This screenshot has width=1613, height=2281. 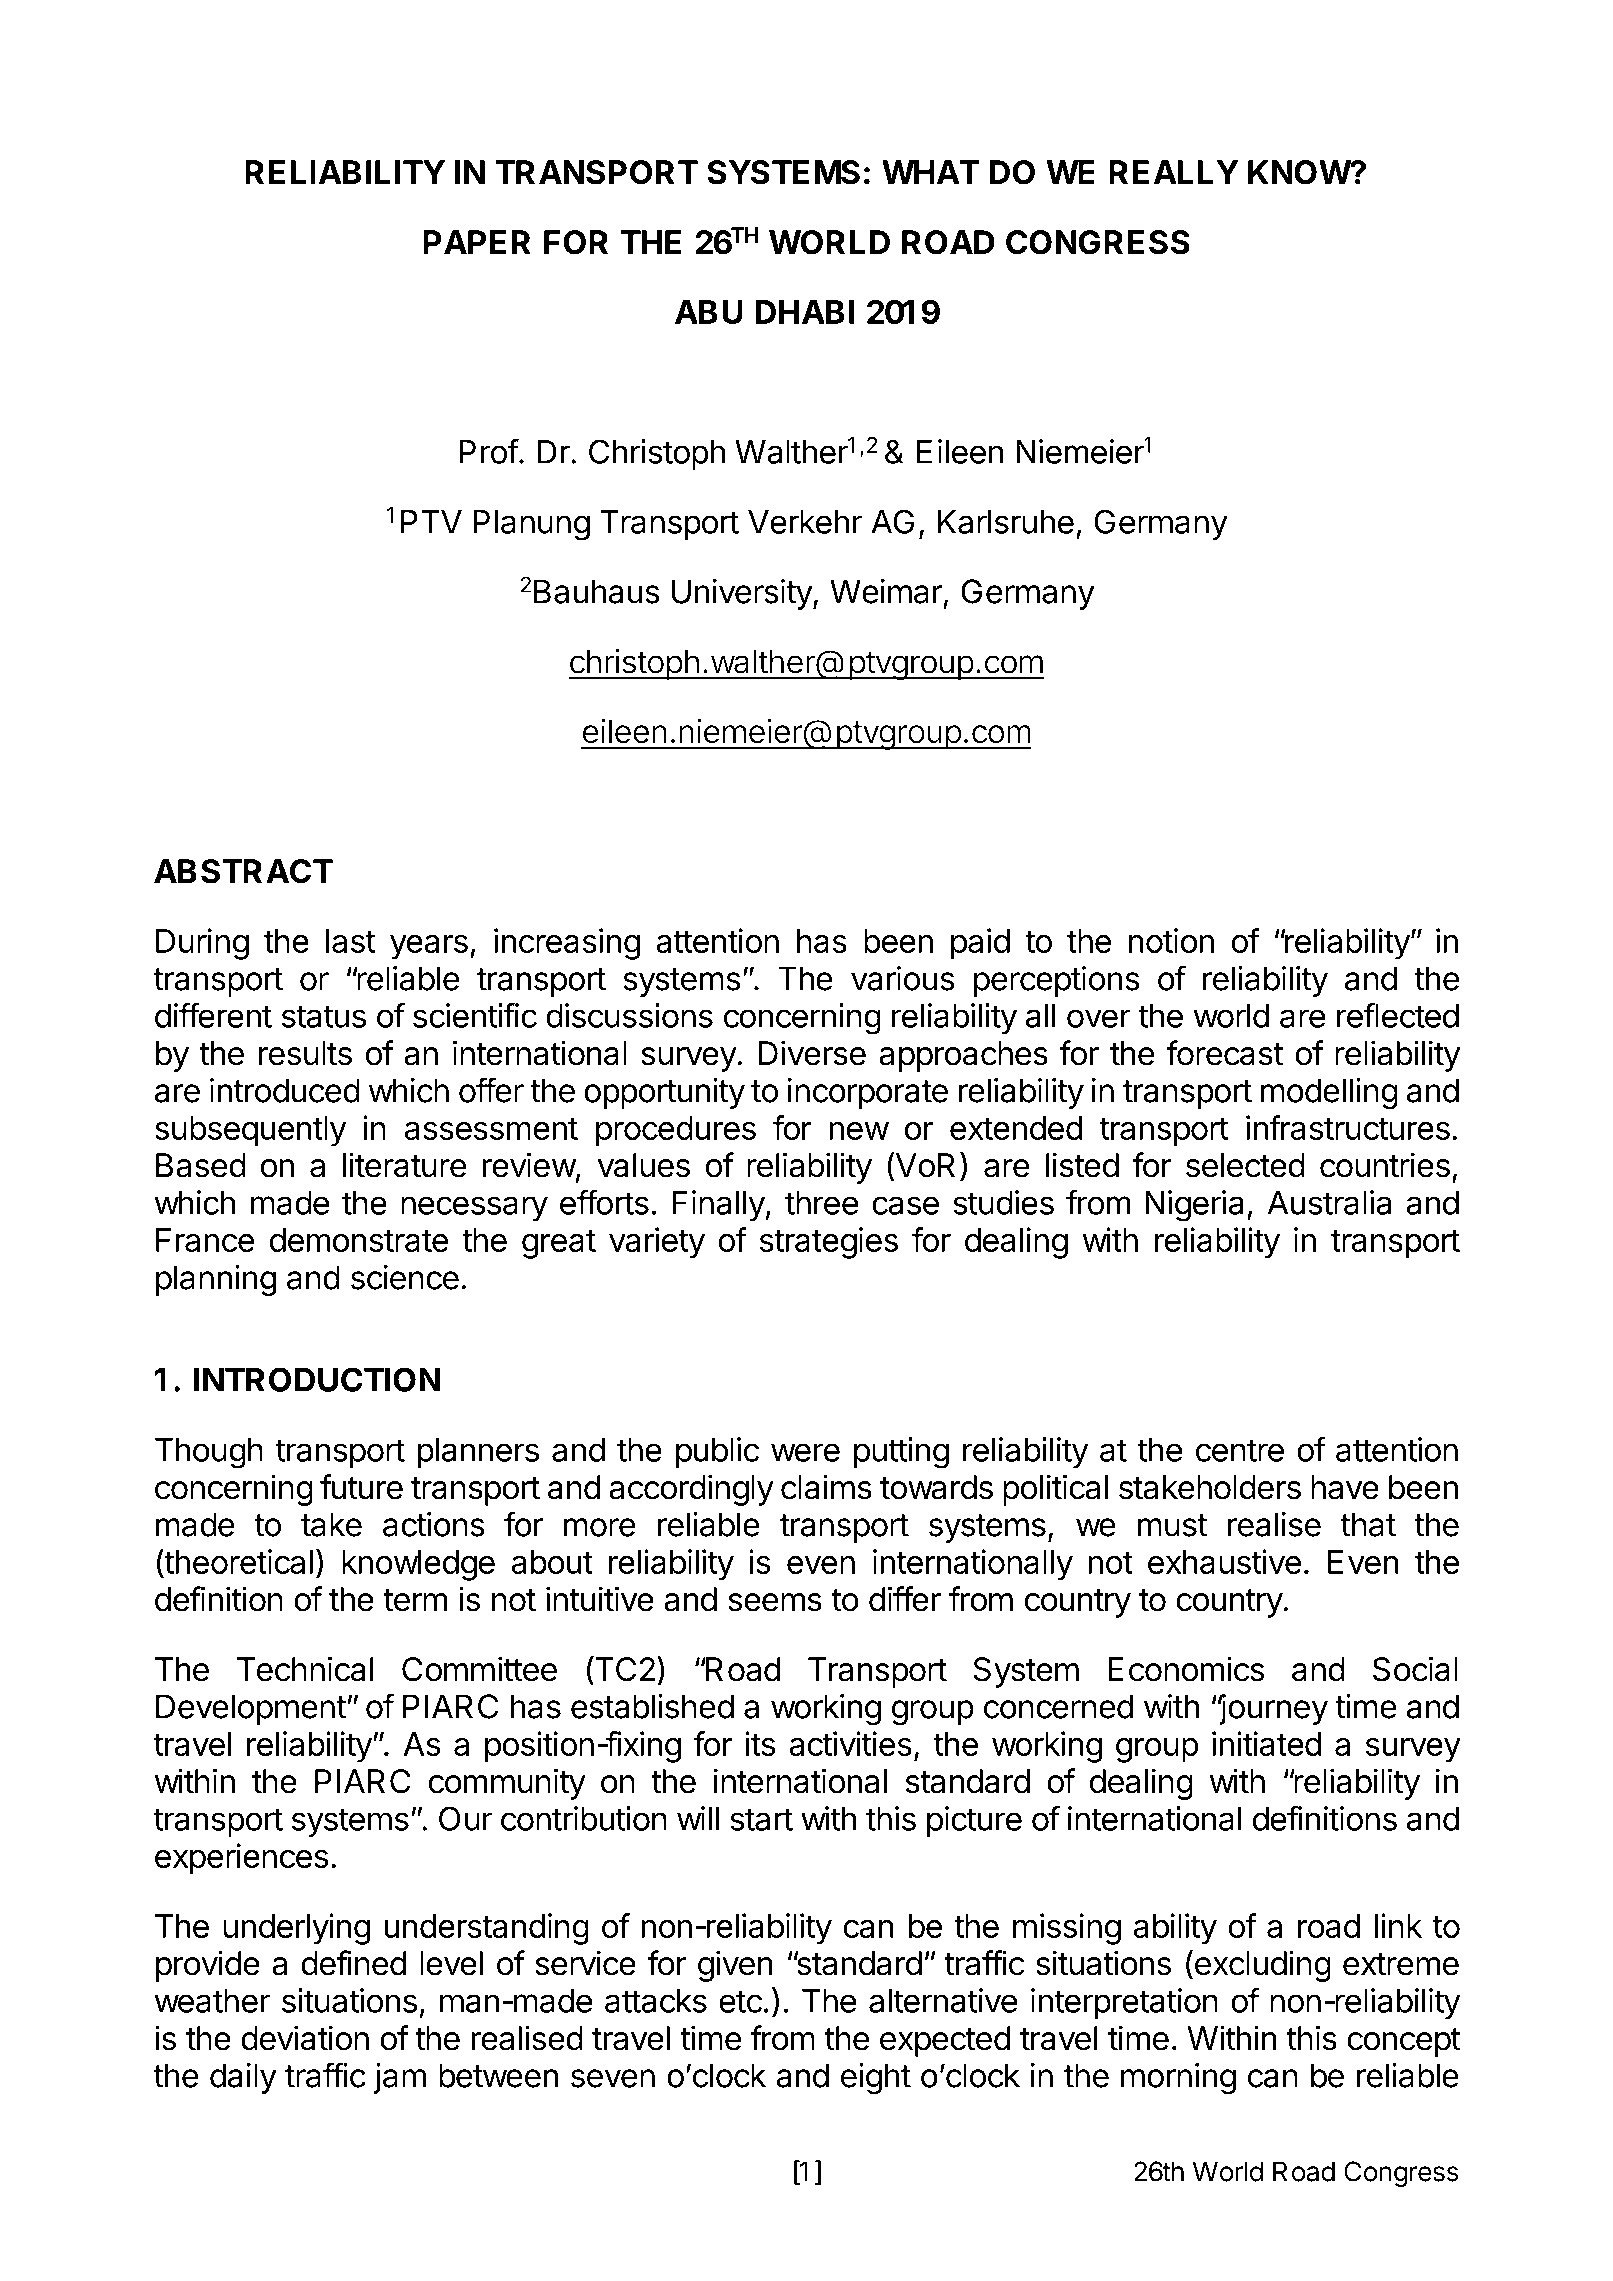 What do you see at coordinates (1174, 172) in the screenshot?
I see `REALLY` at bounding box center [1174, 172].
